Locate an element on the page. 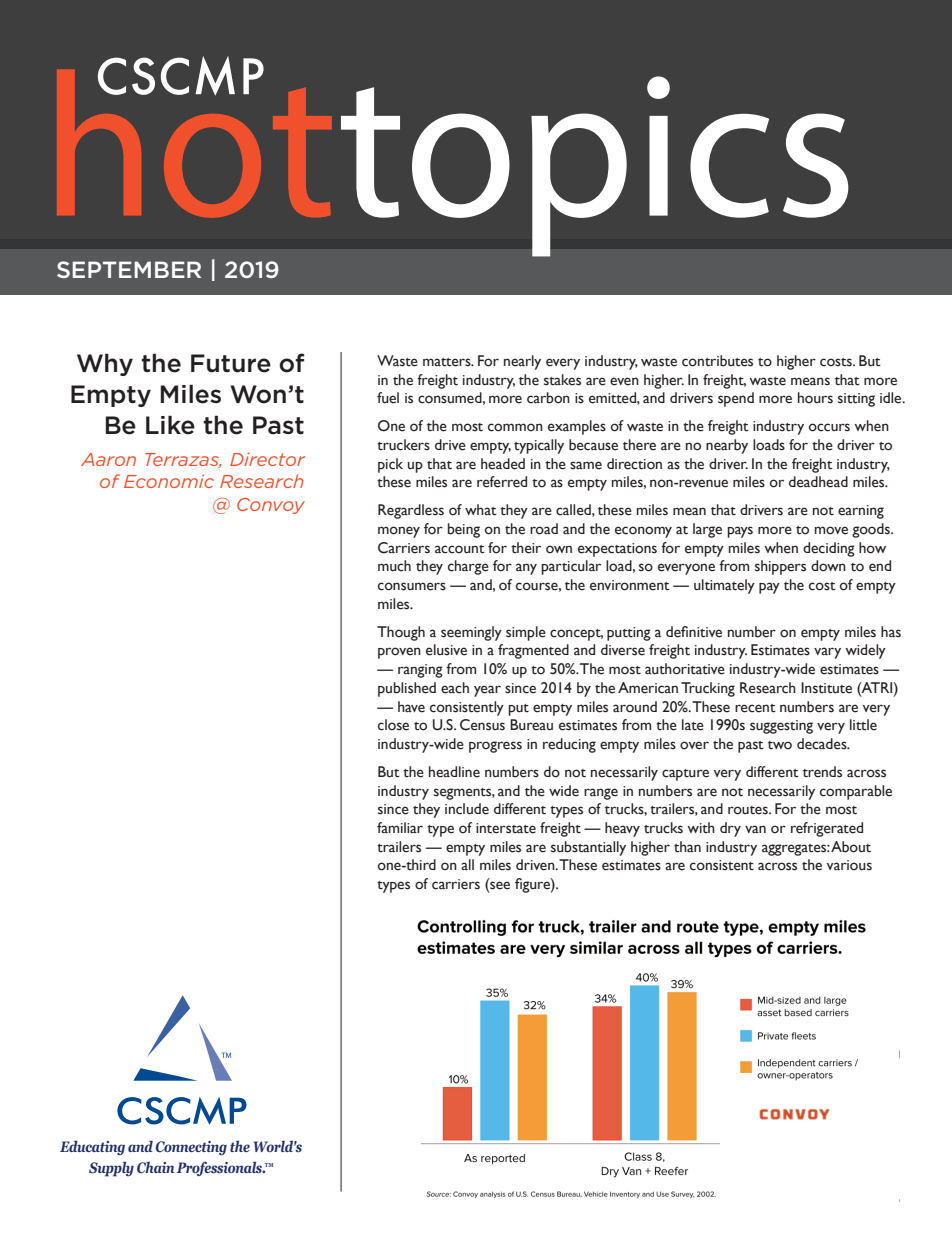 The width and height of the image is (952, 1233). SEPTEMBER is located at coordinates (129, 269).
